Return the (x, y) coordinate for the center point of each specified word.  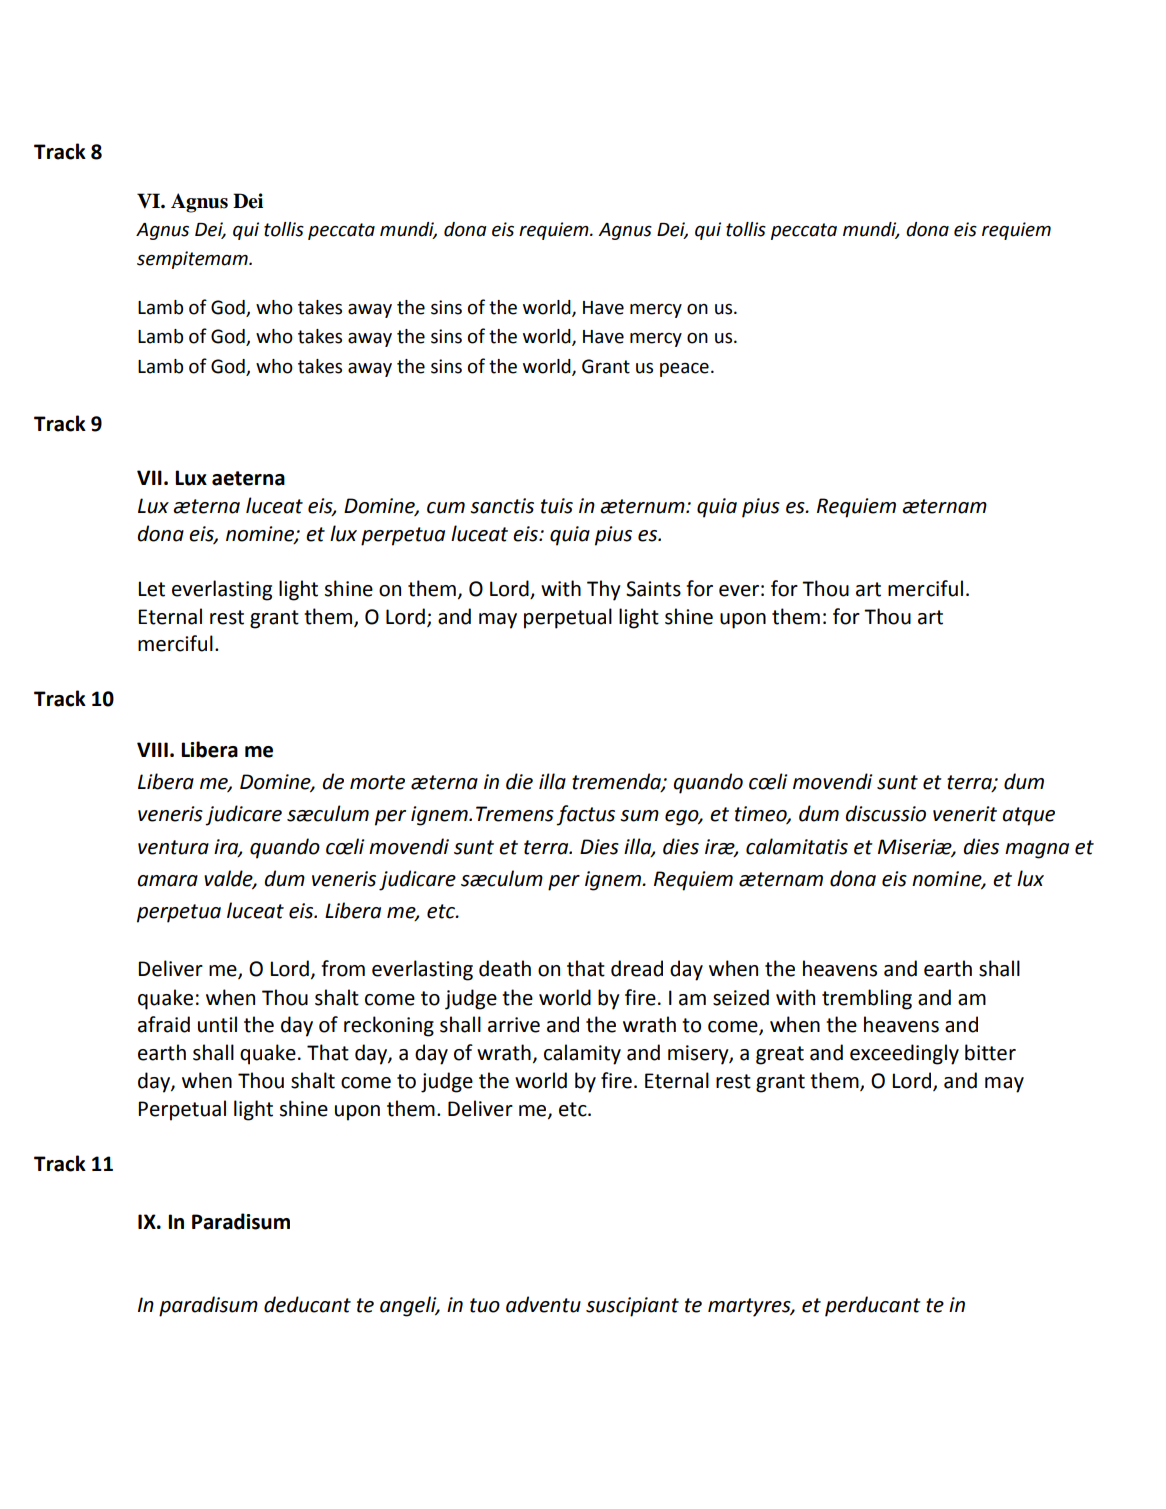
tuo (485, 1305)
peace (684, 370)
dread (637, 968)
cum (446, 508)
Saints (653, 589)
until (217, 1024)
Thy (604, 590)
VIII (152, 749)
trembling (867, 999)
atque (1028, 816)
